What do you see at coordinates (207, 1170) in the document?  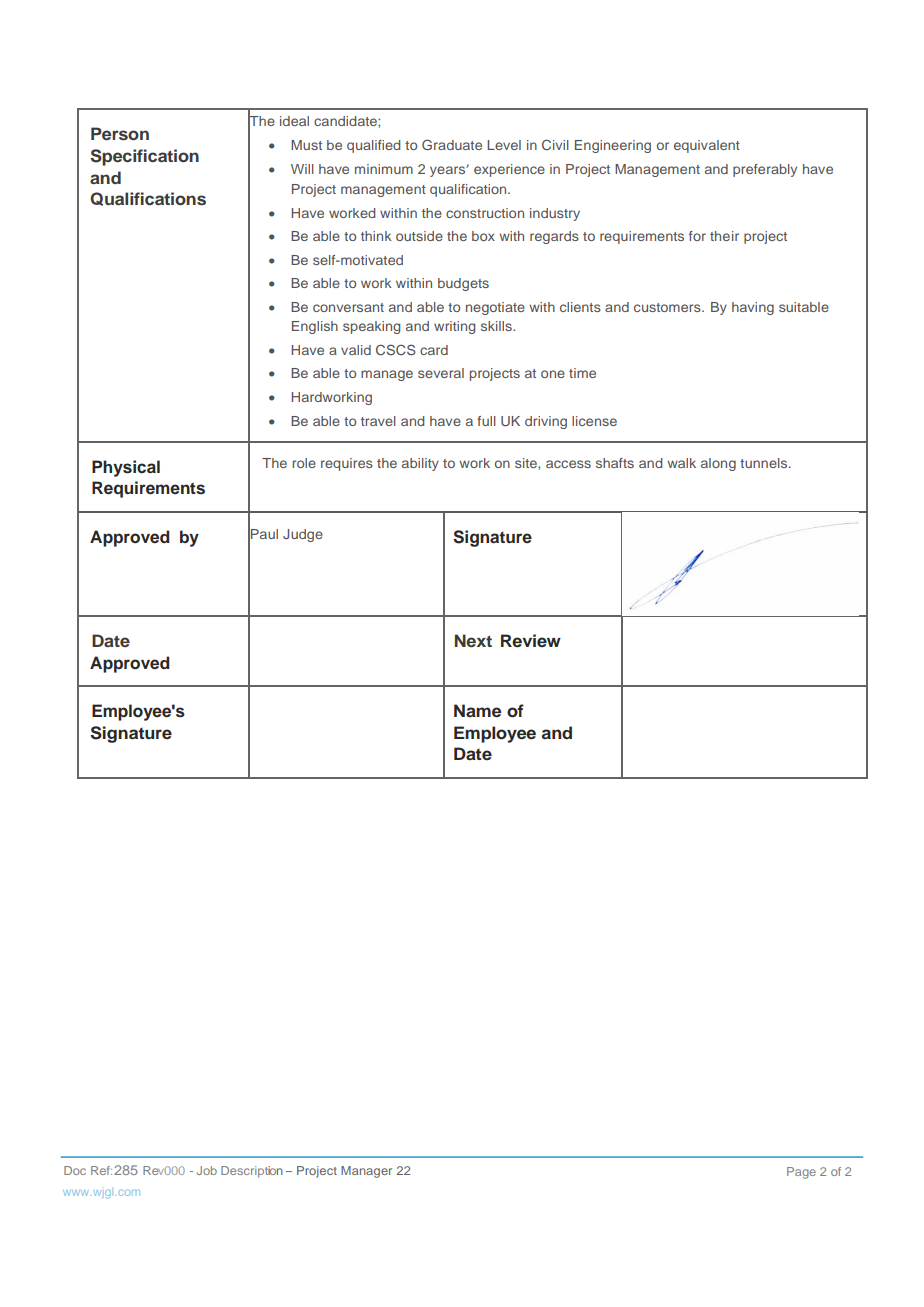 I see `Job` at bounding box center [207, 1170].
